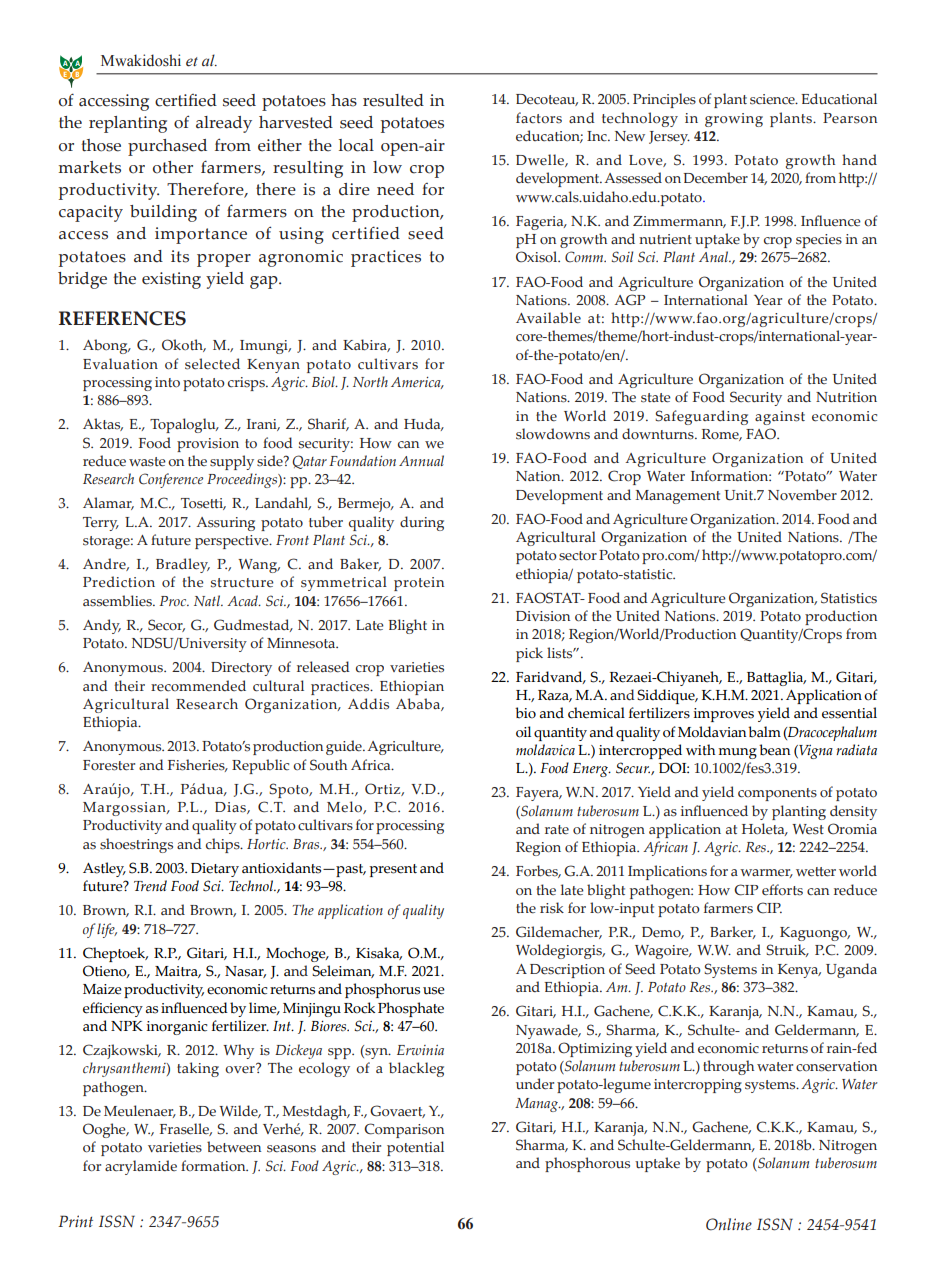 This document has height=1288, width=936. I want to click on chips, so click(224, 845).
